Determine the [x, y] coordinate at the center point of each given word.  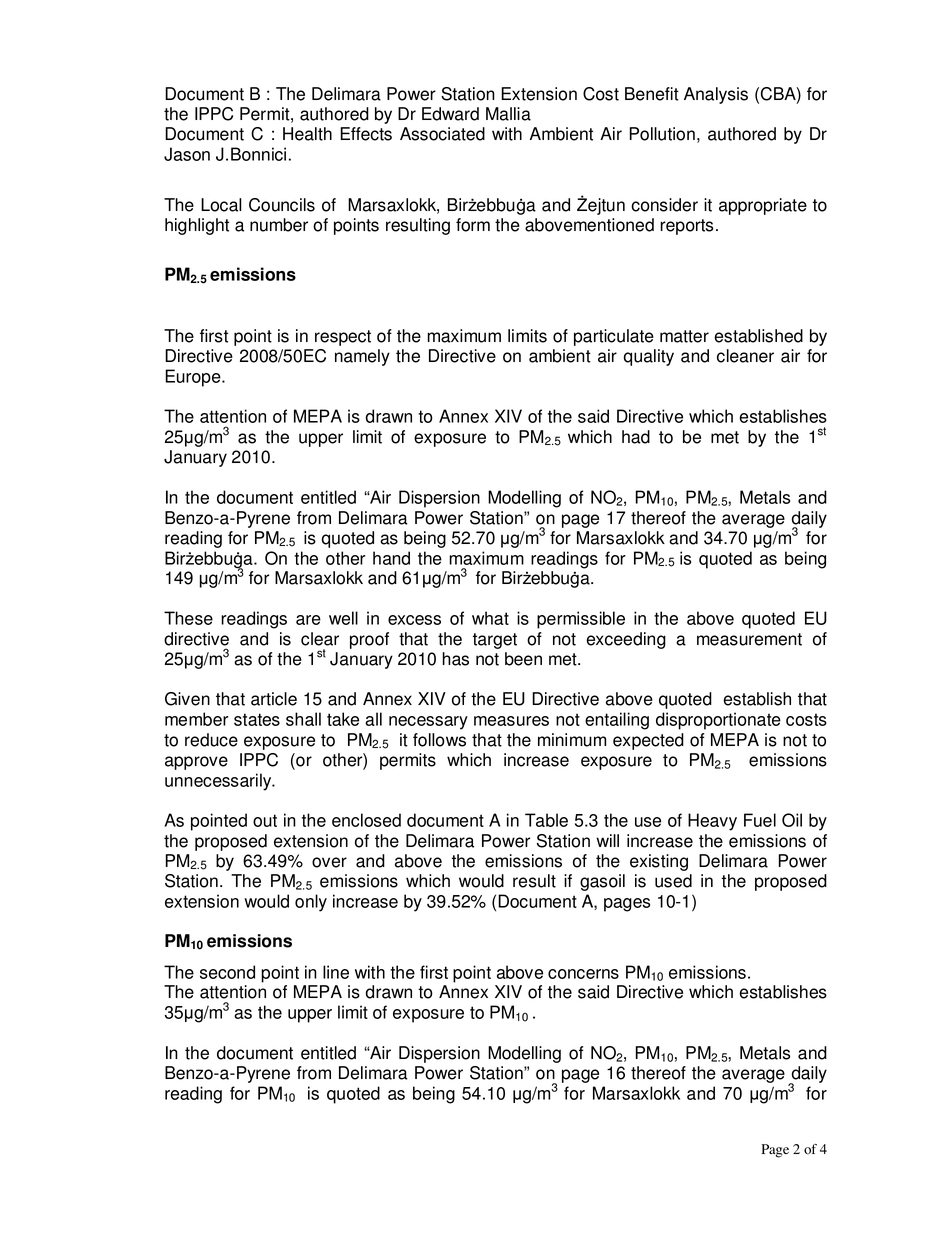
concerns [583, 974]
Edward [450, 114]
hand [391, 558]
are [308, 620]
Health [307, 134]
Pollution [662, 134]
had [636, 437]
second [227, 972]
